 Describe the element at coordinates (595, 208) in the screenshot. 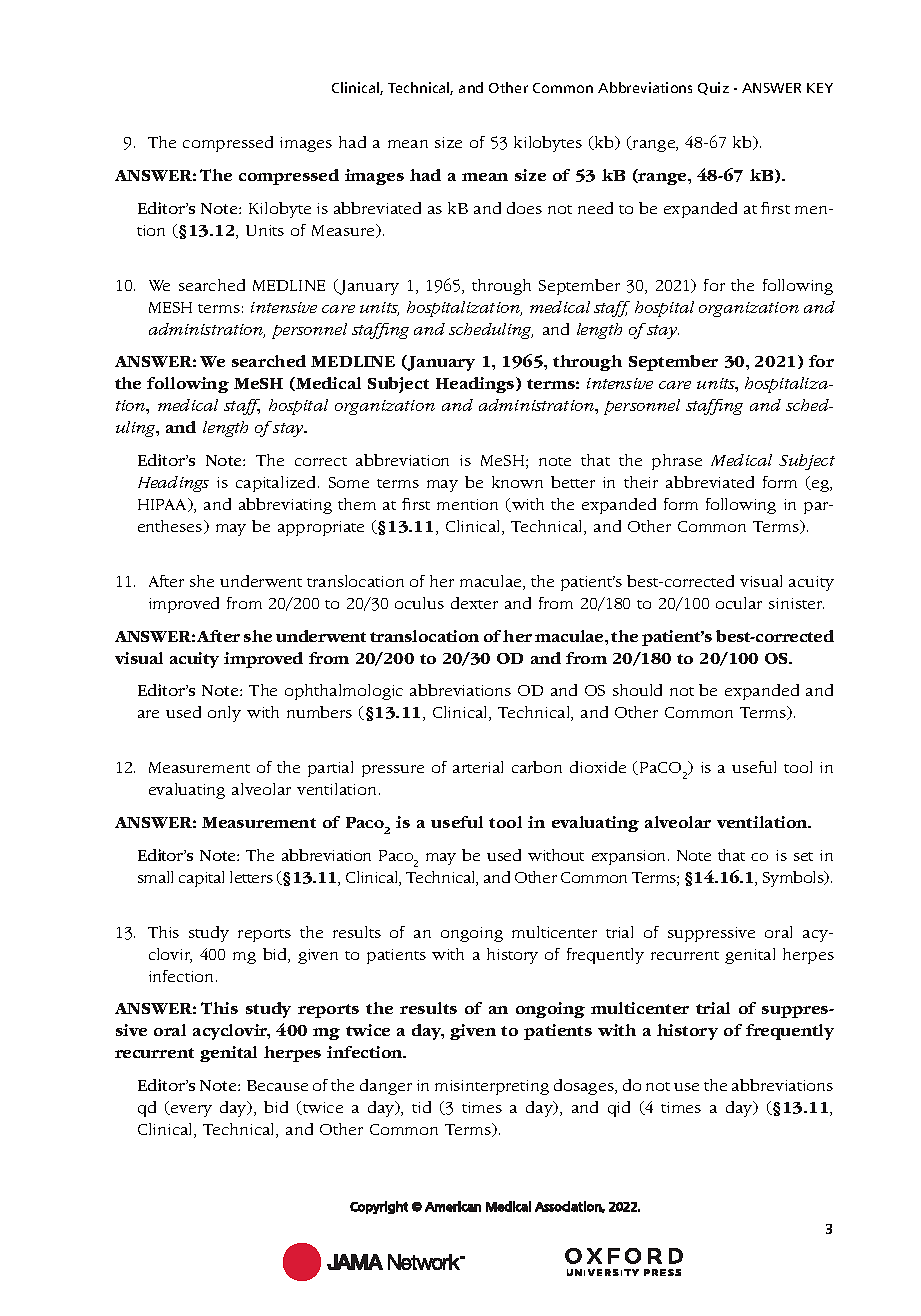

I see `need` at that location.
